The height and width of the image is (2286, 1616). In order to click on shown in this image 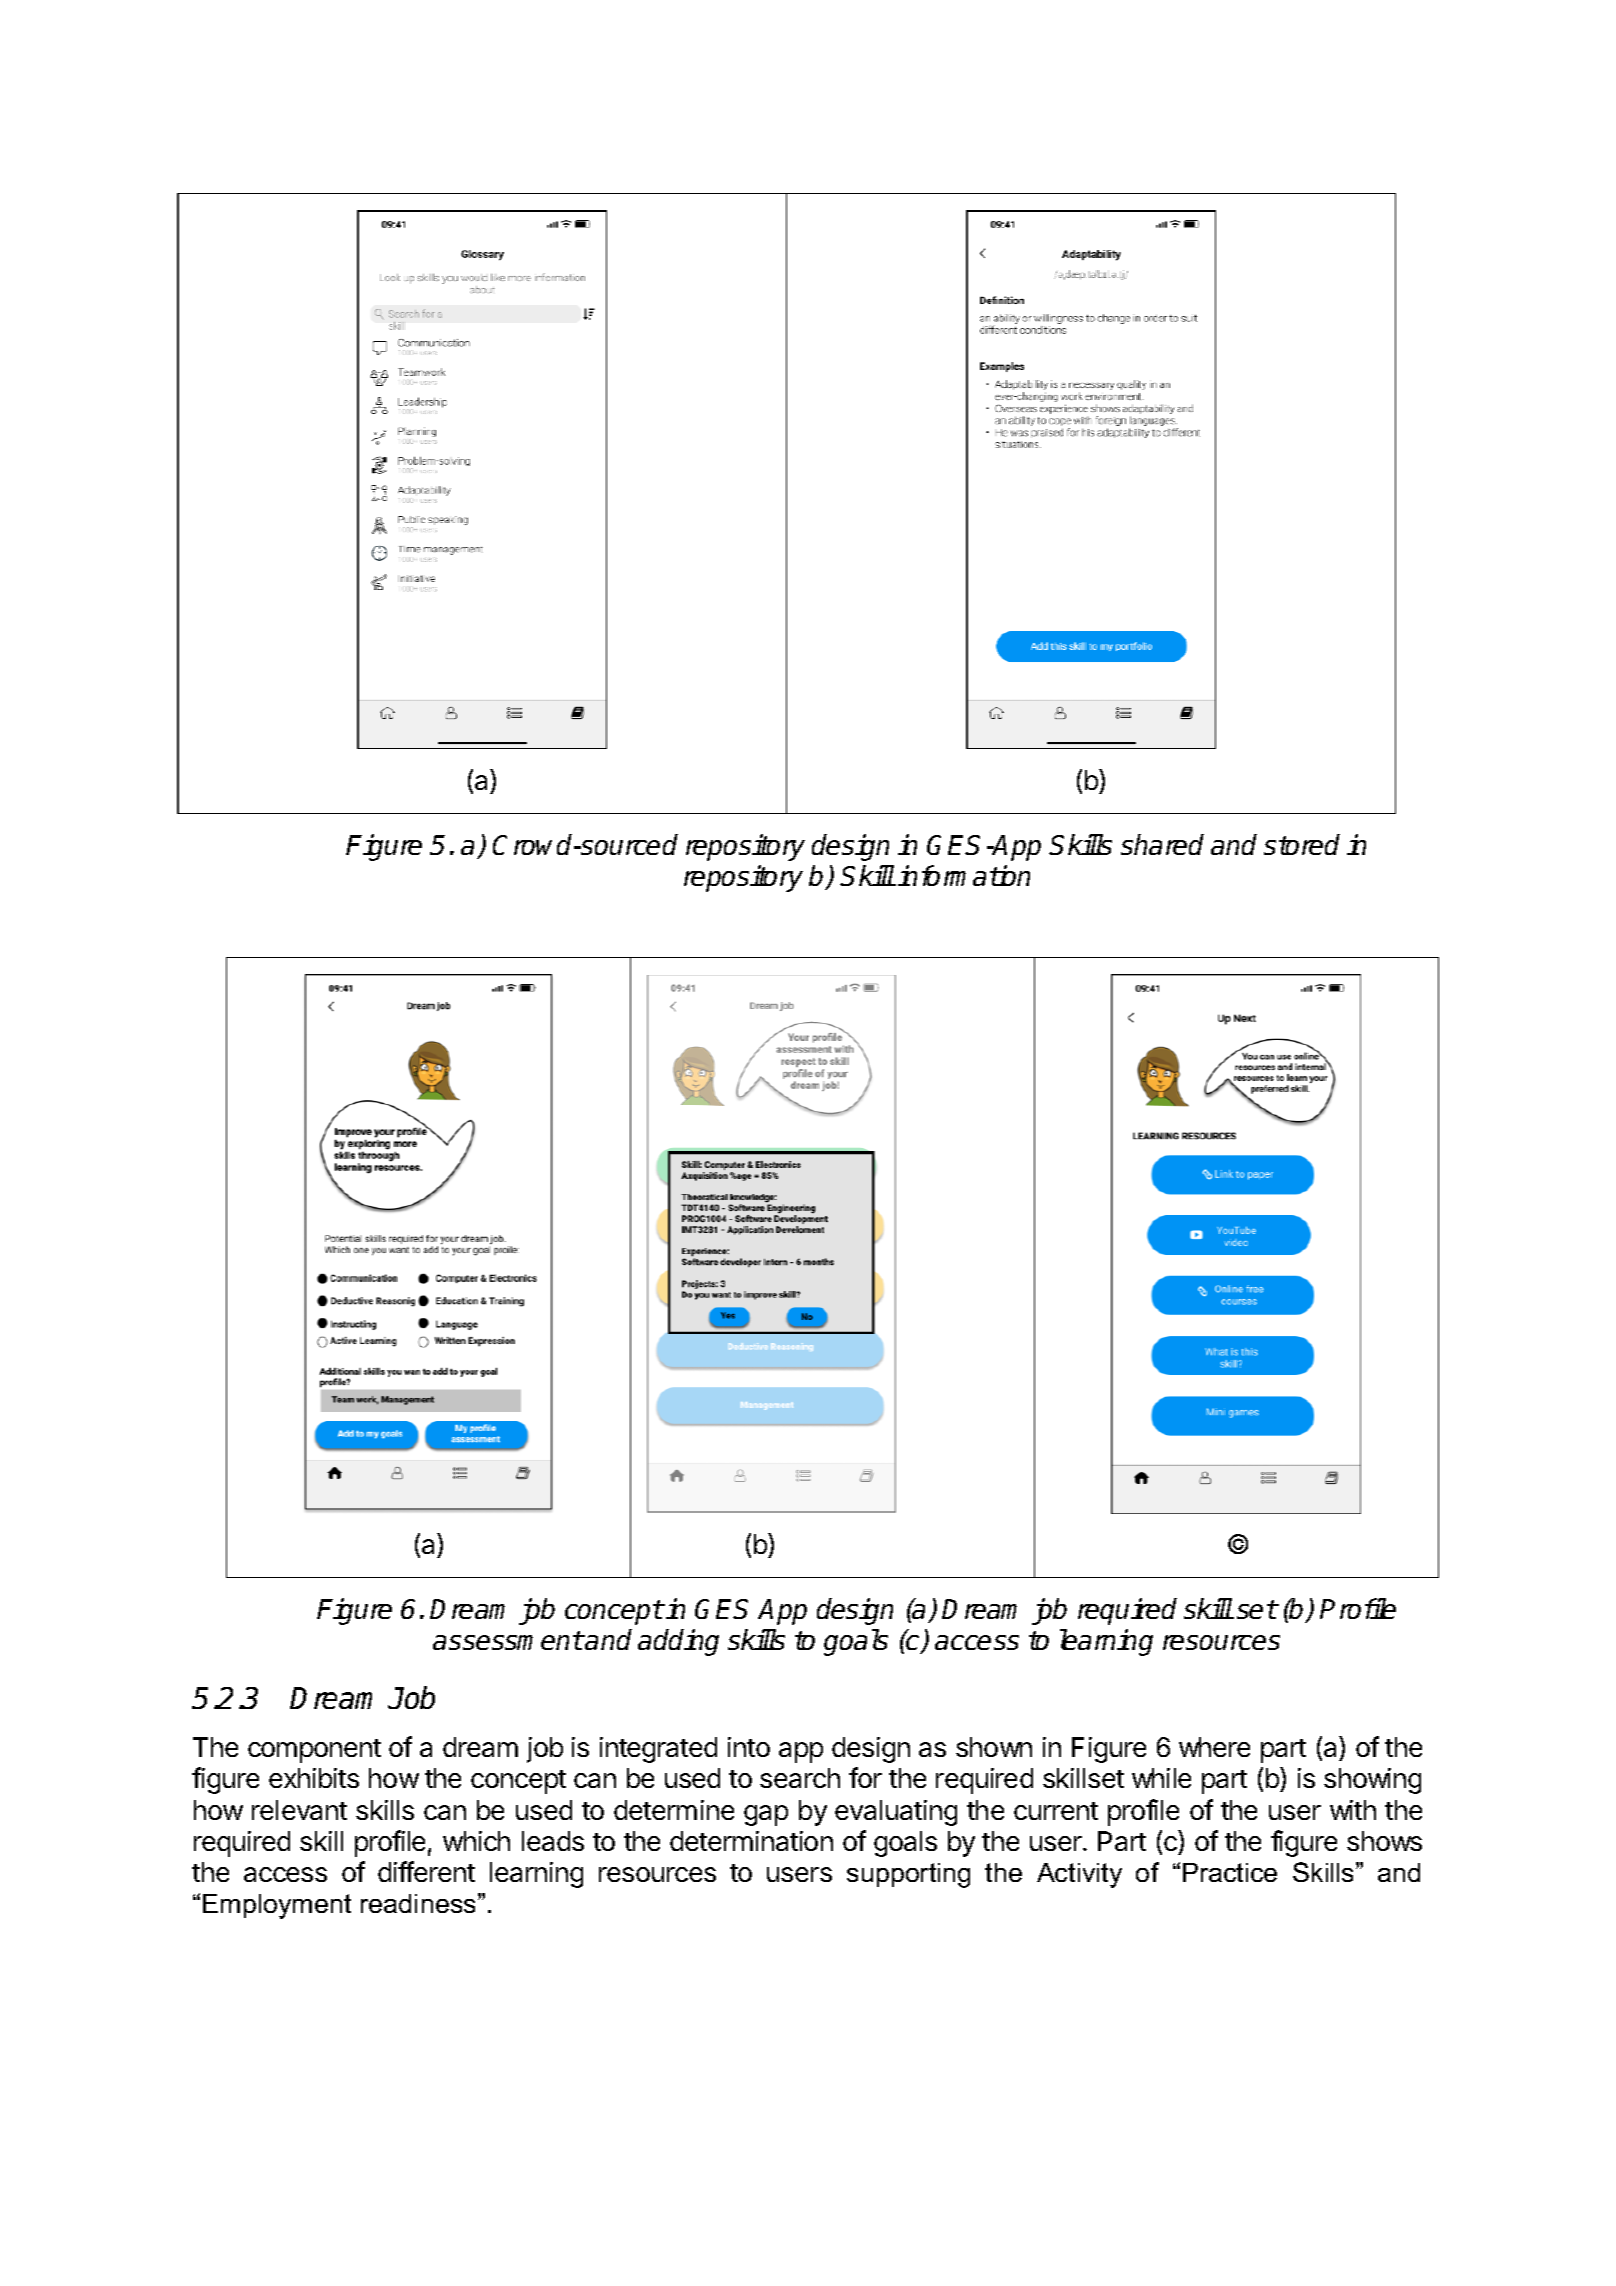, I will do `click(994, 1747)`.
